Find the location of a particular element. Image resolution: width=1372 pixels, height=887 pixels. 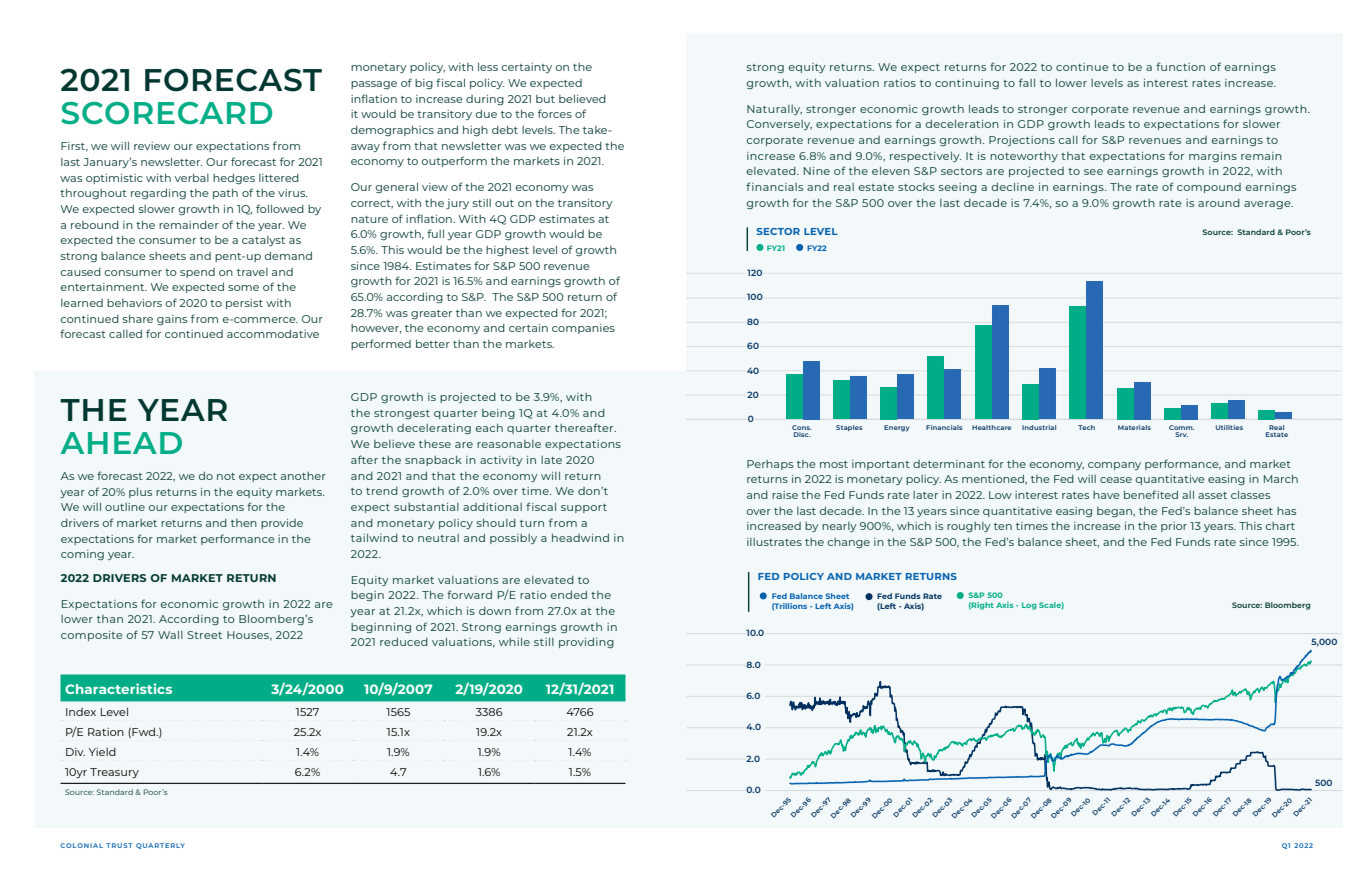

prior is located at coordinates (1174, 527).
